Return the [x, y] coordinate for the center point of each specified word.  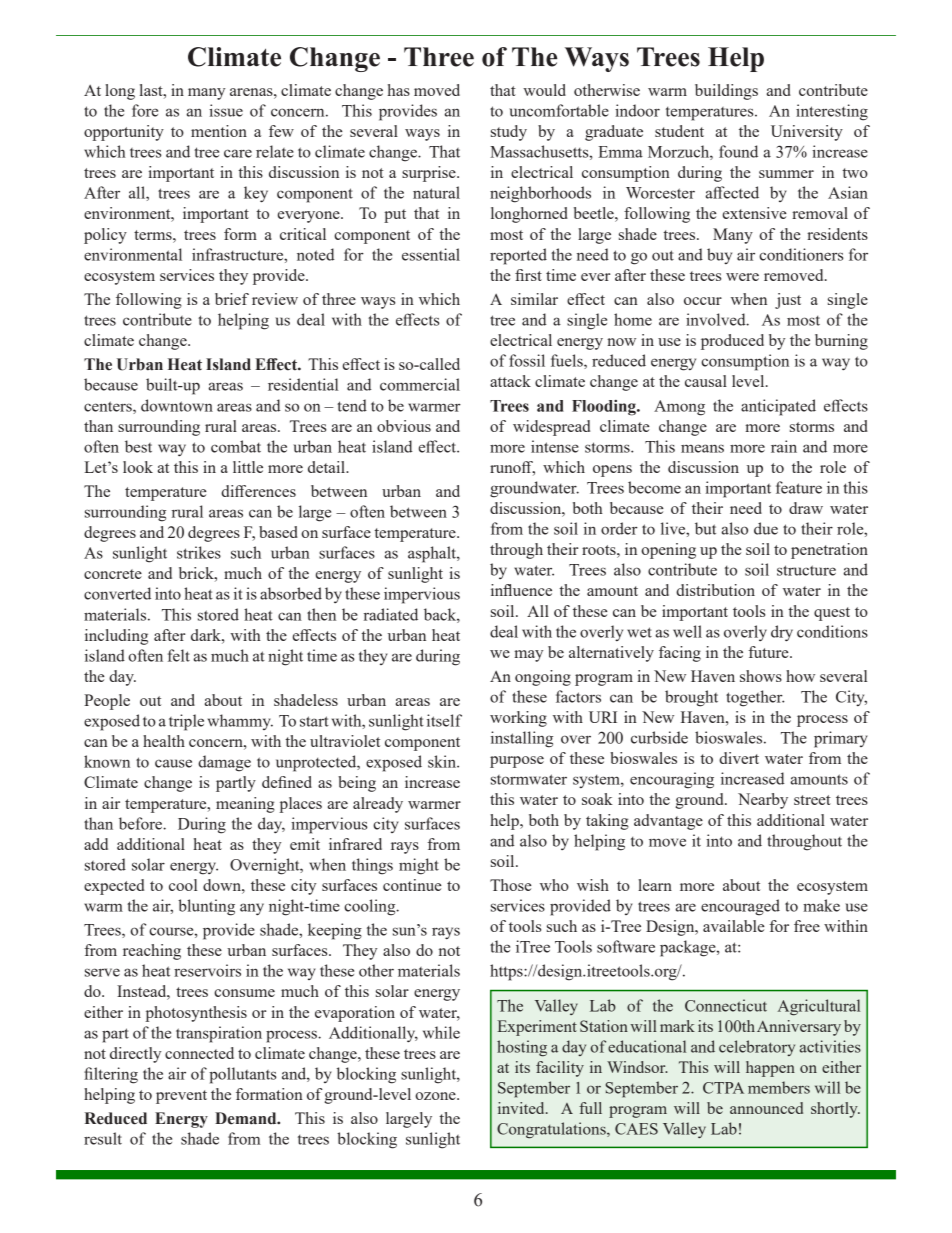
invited [522, 1108]
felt [179, 655]
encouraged [740, 907]
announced [766, 1108]
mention [219, 131]
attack [510, 381]
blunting [206, 907]
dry [782, 633]
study [509, 133]
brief [232, 299]
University [807, 133]
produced [732, 342]
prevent [181, 1097]
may [528, 656]
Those [511, 885]
